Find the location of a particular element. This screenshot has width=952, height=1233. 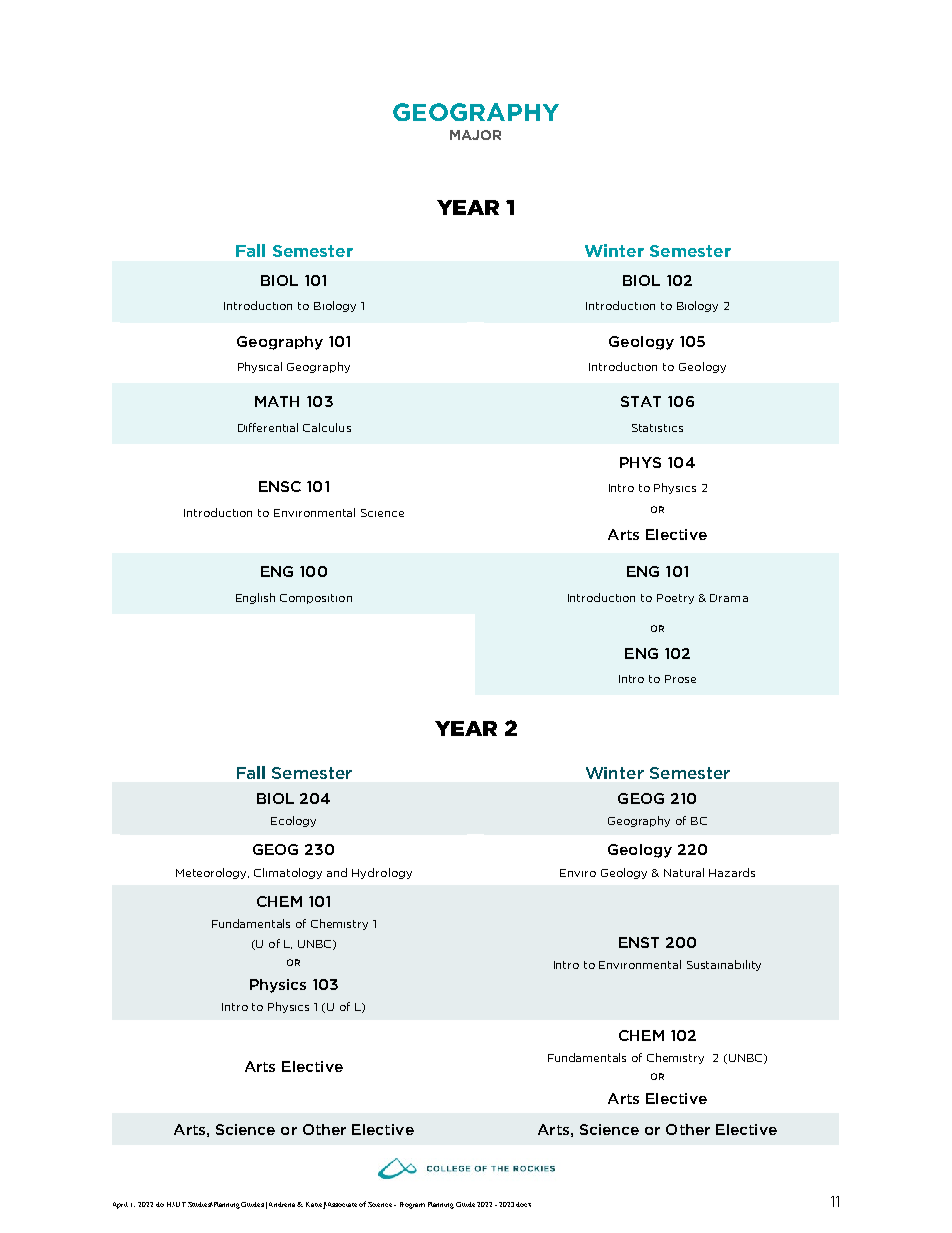

Sustainability is located at coordinates (724, 965).
